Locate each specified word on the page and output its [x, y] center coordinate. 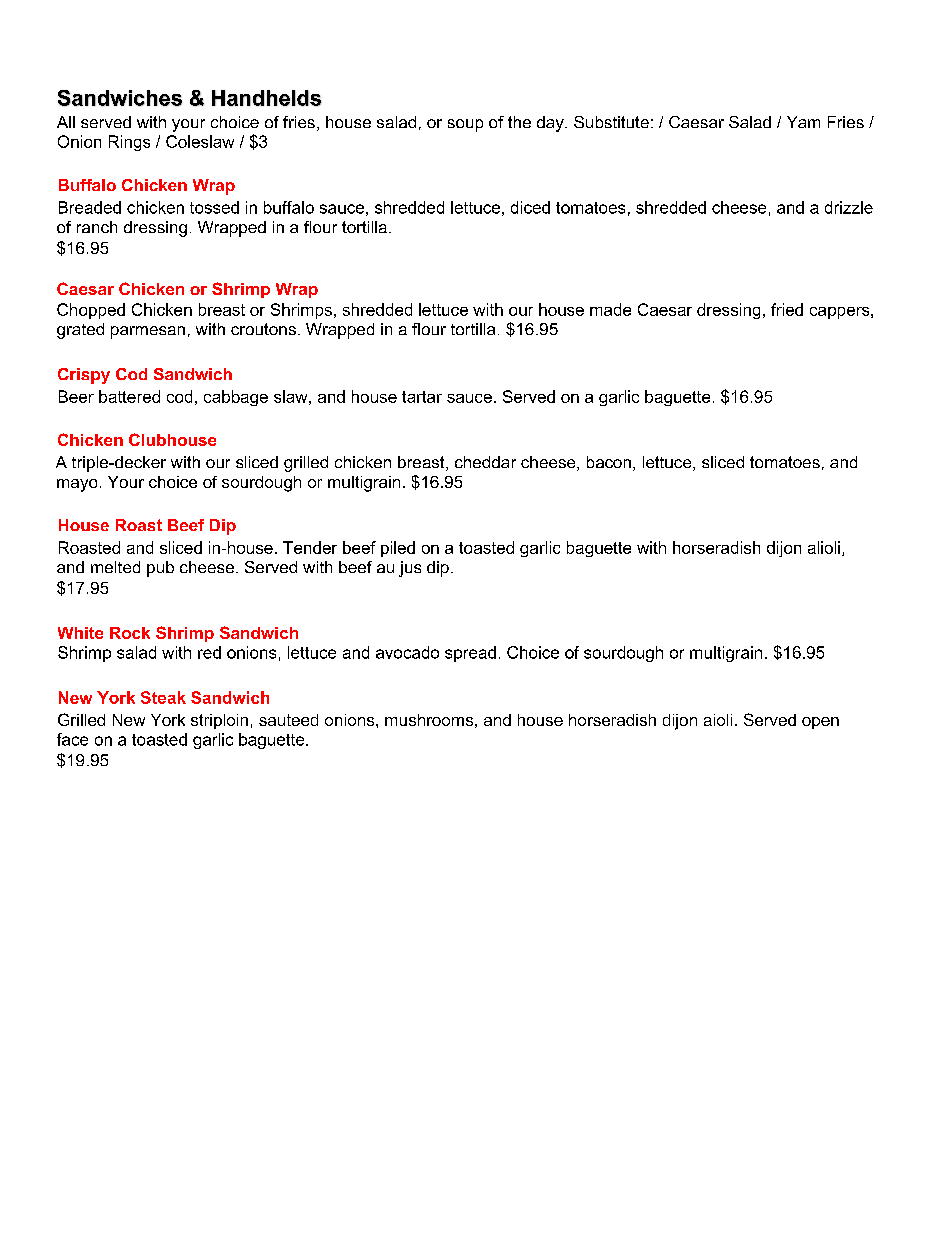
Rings [129, 143]
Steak [163, 697]
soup [465, 125]
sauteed [288, 720]
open [820, 723]
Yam [803, 122]
